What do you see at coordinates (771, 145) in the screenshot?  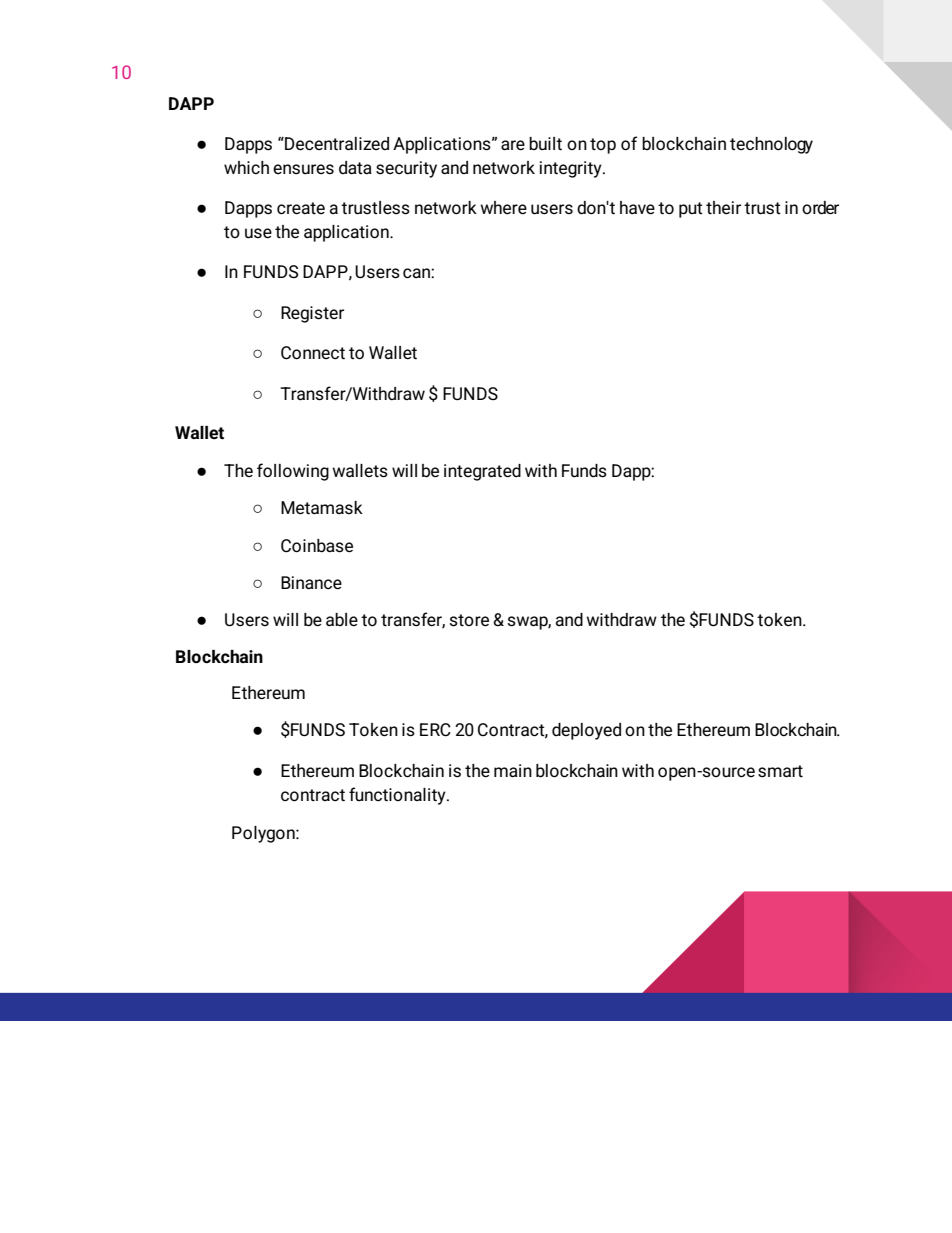 I see `technology` at bounding box center [771, 145].
